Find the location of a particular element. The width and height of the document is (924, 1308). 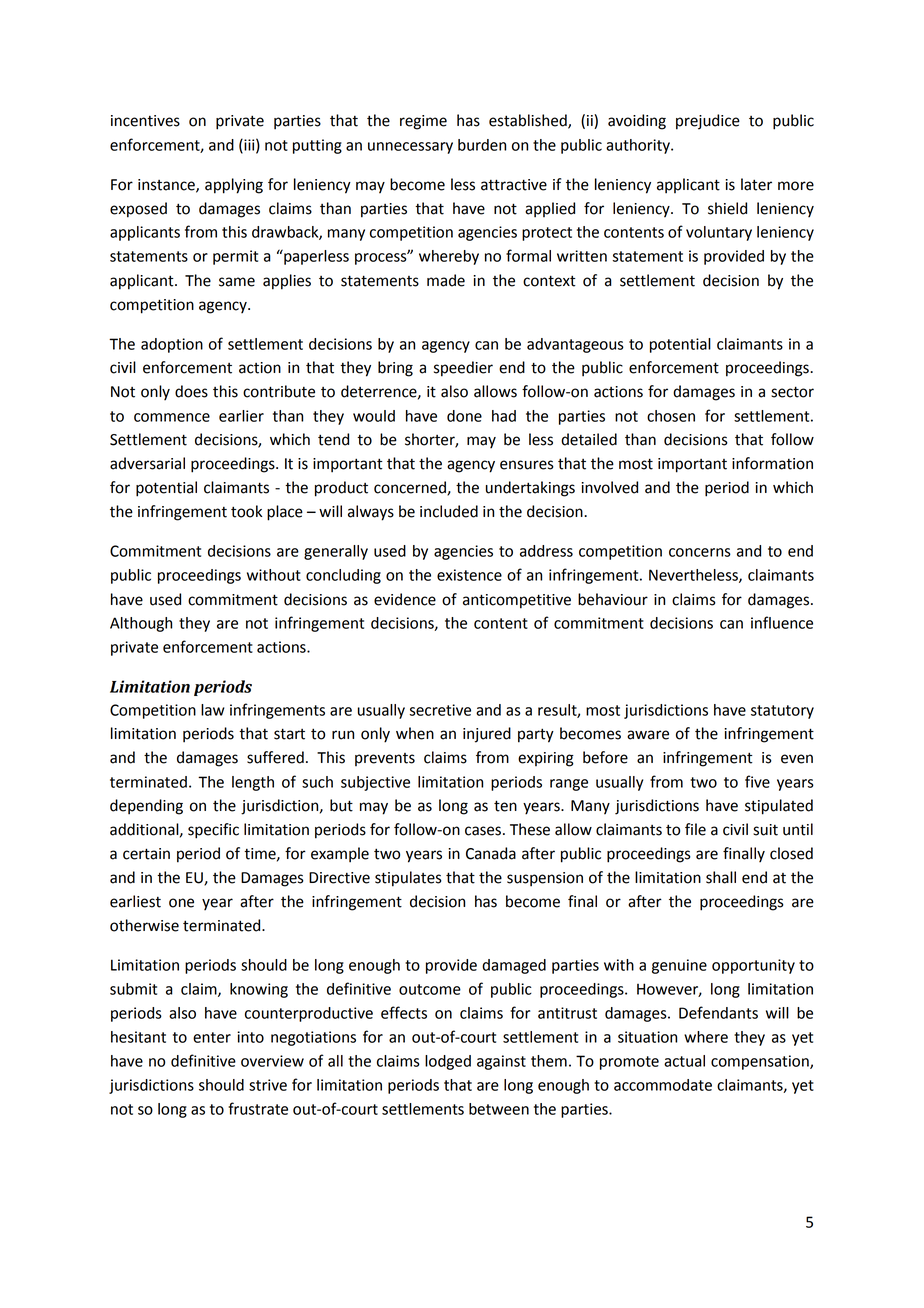

length is located at coordinates (253, 783).
